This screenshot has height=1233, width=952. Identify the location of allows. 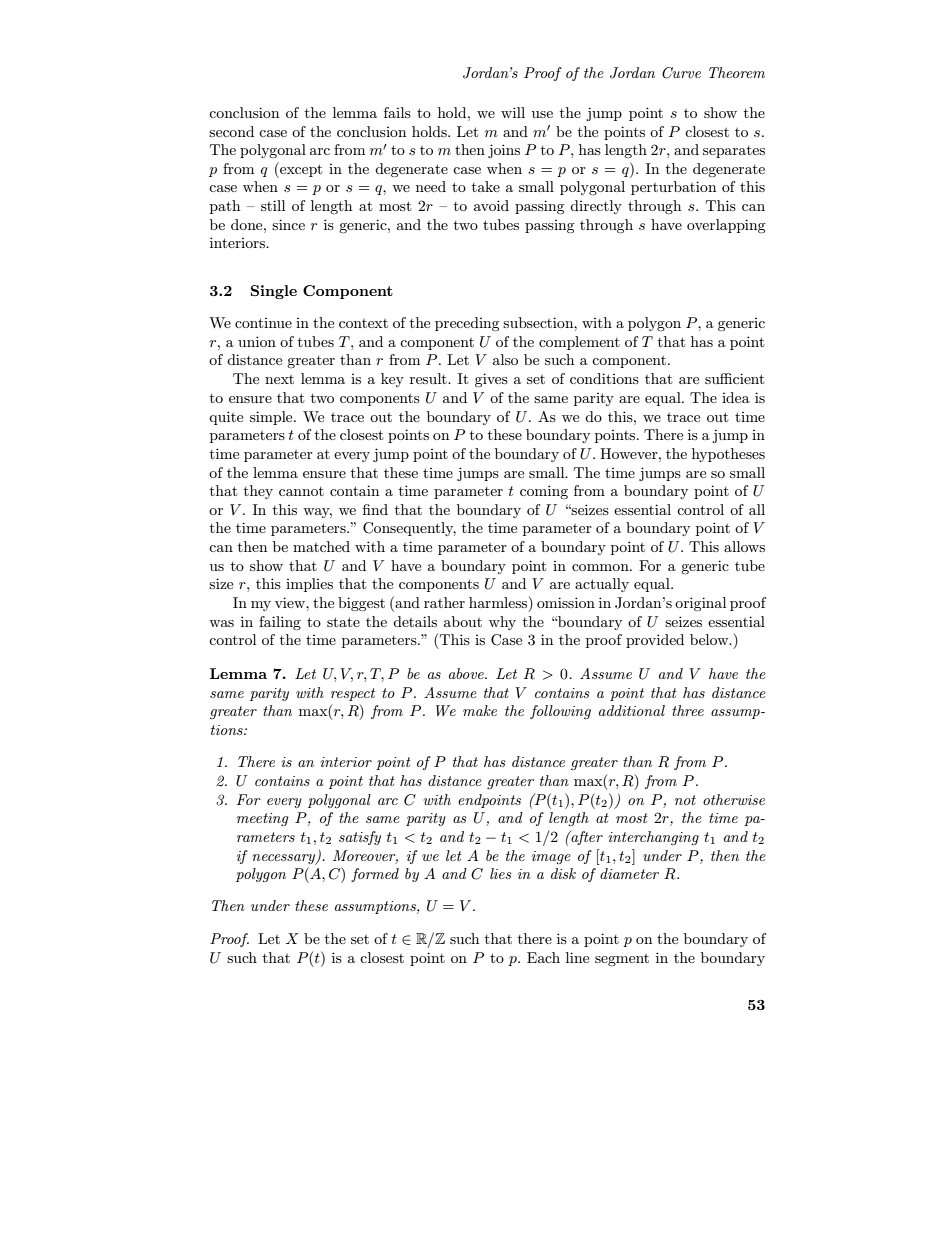
(744, 546).
